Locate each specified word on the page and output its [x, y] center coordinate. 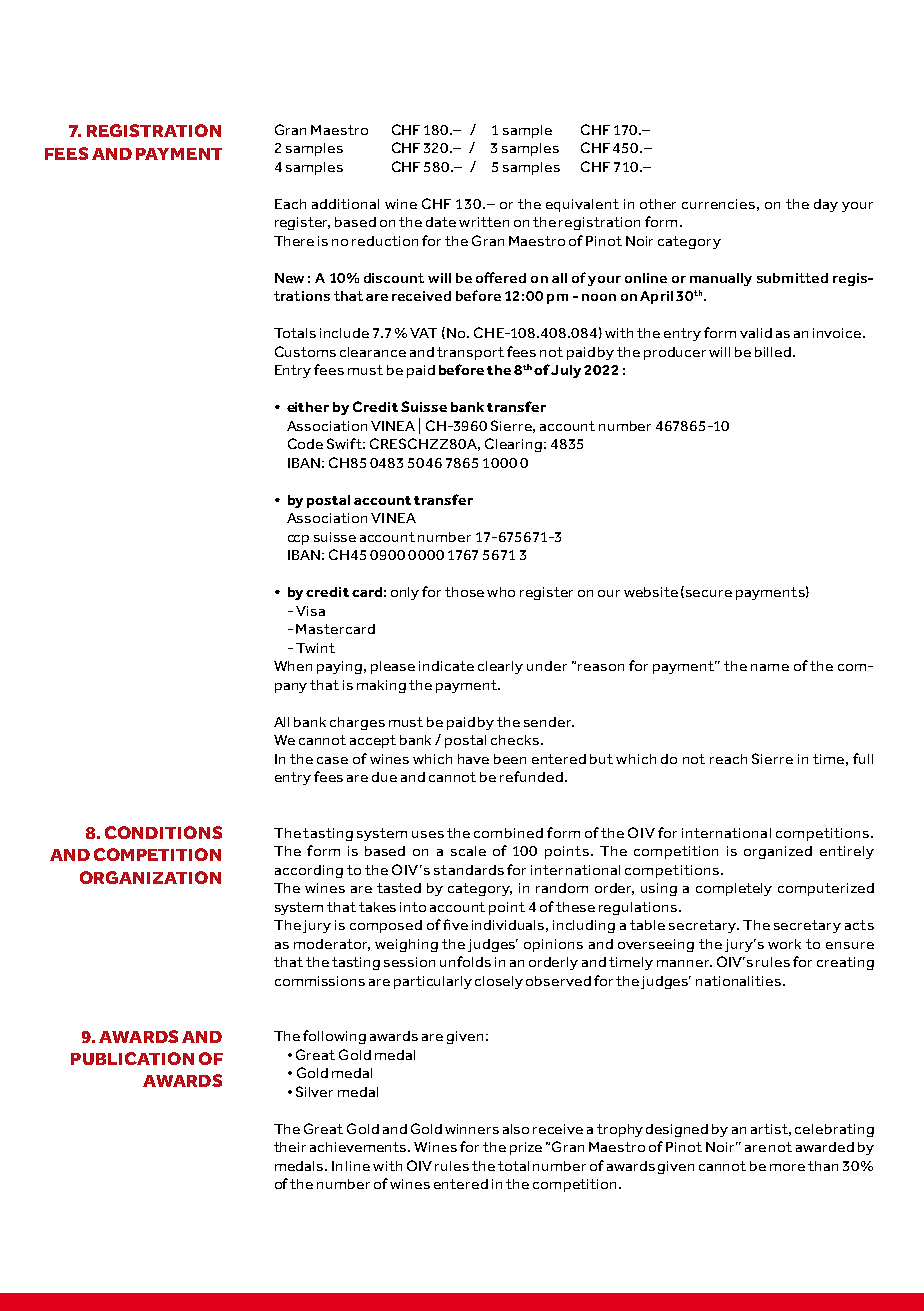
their [290, 1147]
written [484, 222]
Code [305, 443]
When [293, 666]
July [568, 371]
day [826, 205]
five [455, 924]
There [294, 241]
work [784, 944]
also [516, 1129]
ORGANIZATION [150, 877]
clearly [500, 667]
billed [774, 352]
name [770, 667]
